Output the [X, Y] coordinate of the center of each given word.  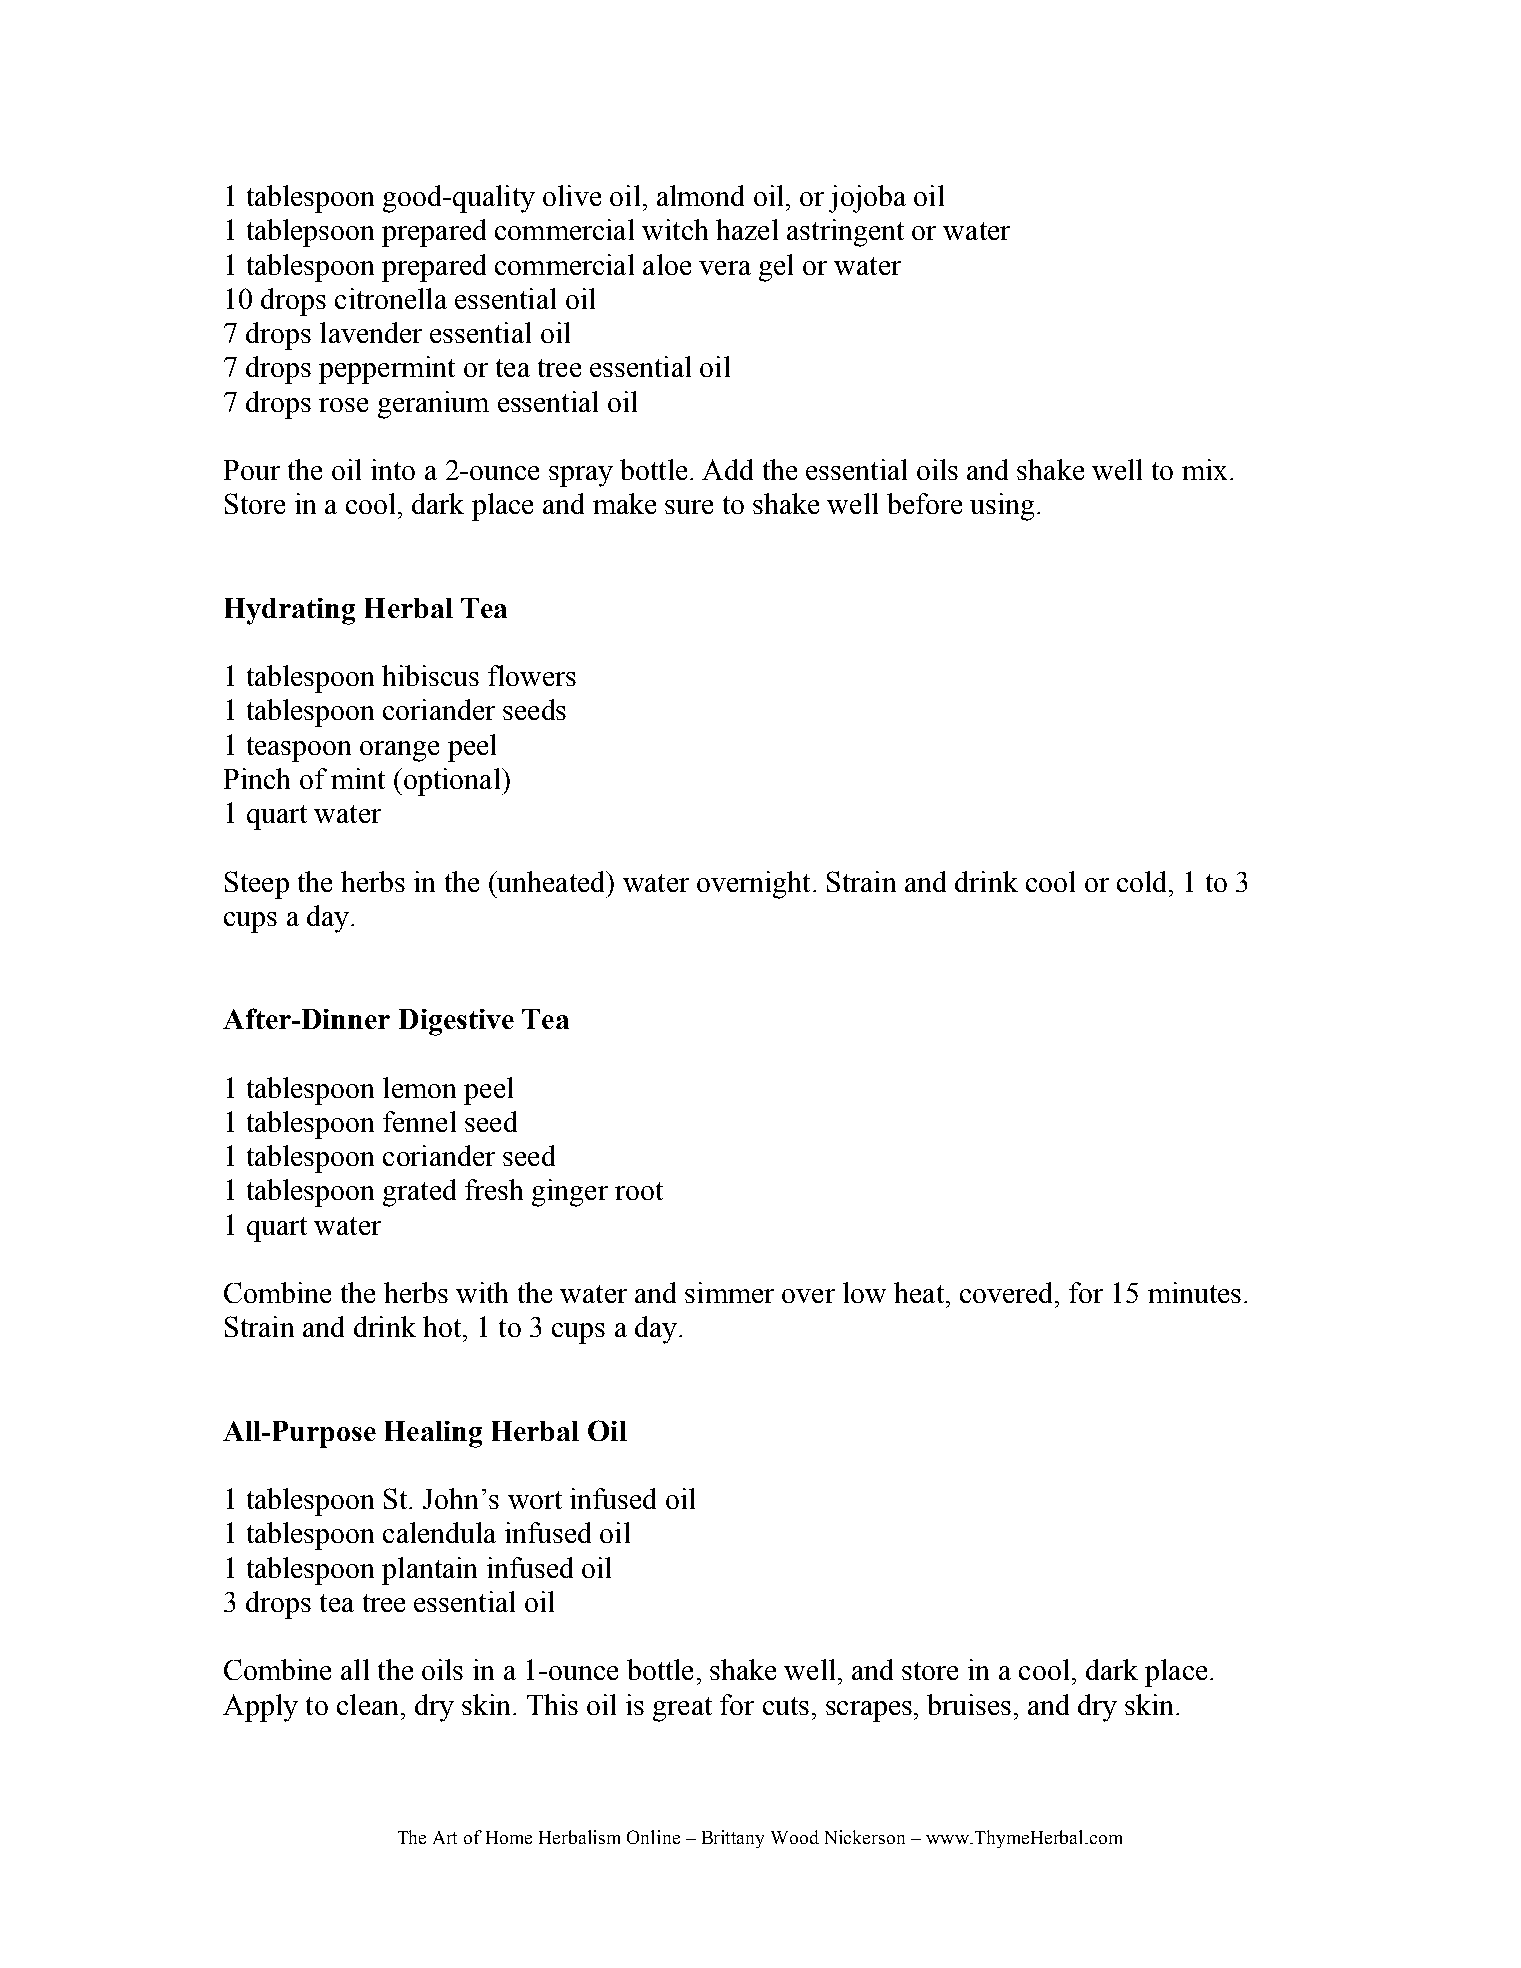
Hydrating [290, 611]
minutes [1194, 1292]
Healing [433, 1434]
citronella [391, 298]
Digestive [456, 1022]
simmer [729, 1292]
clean [367, 1704]
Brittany [733, 1839]
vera [725, 268]
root [639, 1191]
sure [689, 507]
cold [1143, 881]
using [1002, 507]
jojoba [867, 199]
